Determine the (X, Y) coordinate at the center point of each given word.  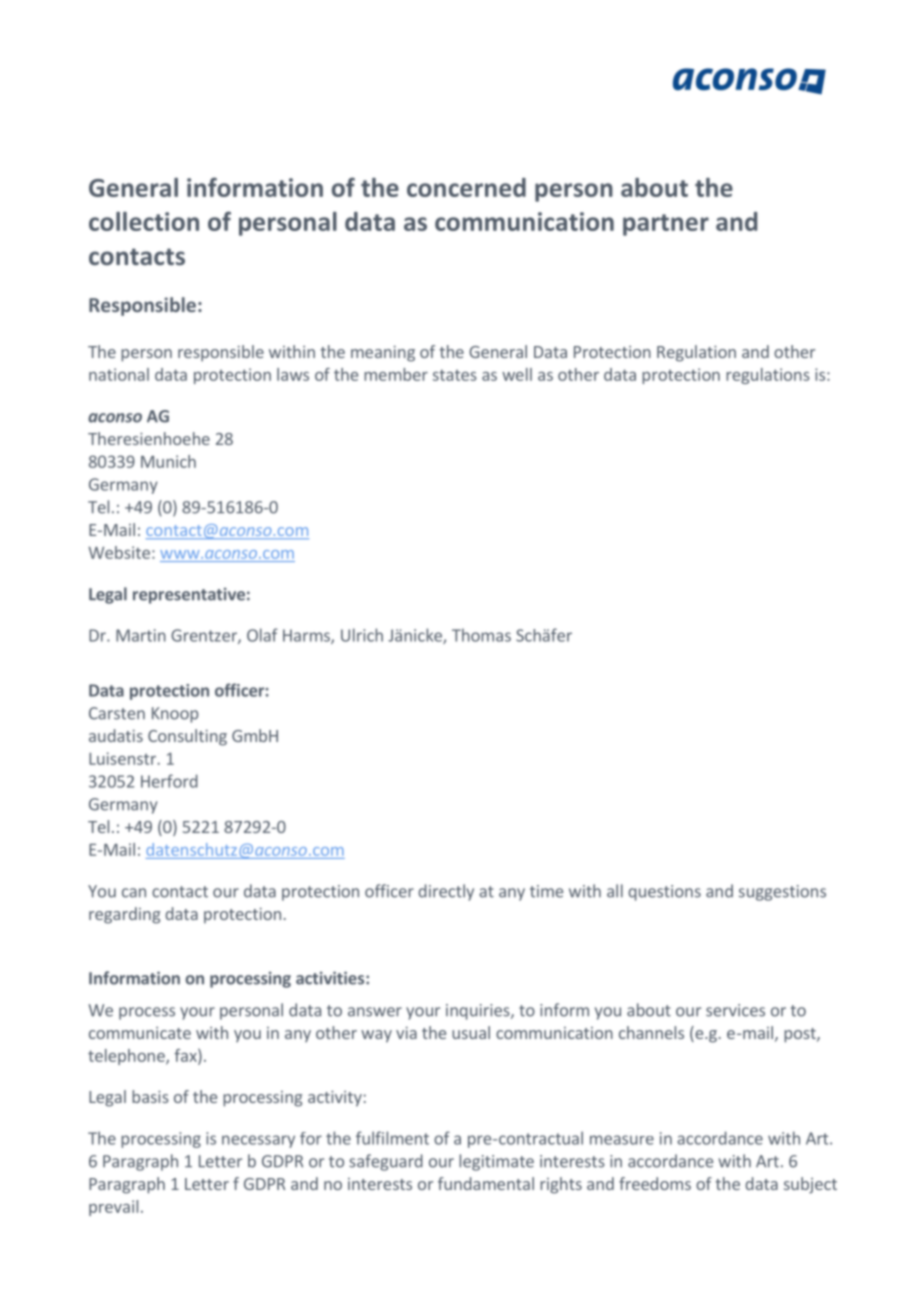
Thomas (481, 635)
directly (446, 892)
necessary (258, 1141)
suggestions (782, 893)
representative (189, 596)
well (517, 374)
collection (144, 221)
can (134, 893)
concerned (466, 187)
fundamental (486, 1183)
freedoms (655, 1183)
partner (666, 225)
